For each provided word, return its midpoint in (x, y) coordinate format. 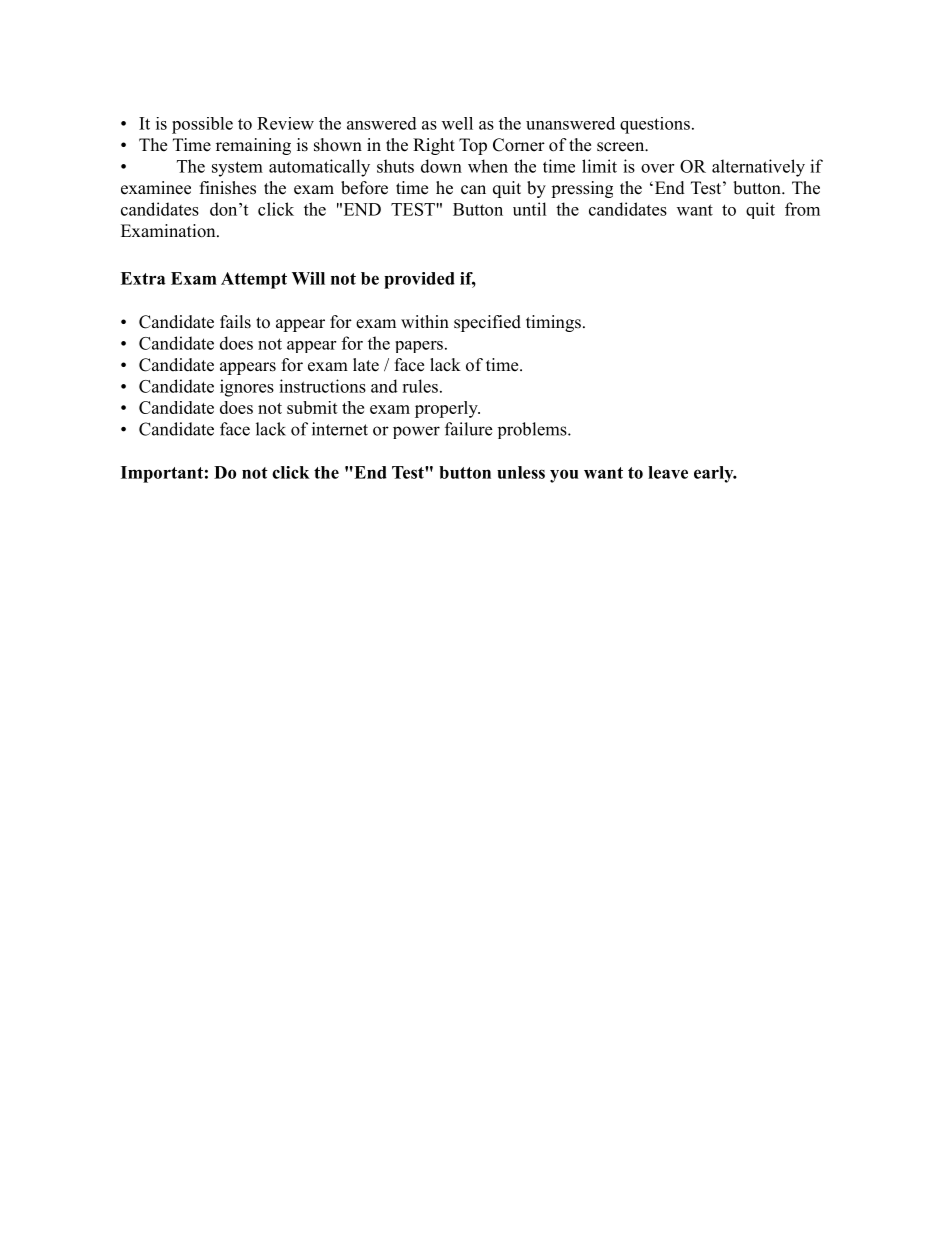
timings (553, 323)
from (802, 209)
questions (655, 125)
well (457, 123)
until (530, 209)
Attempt (254, 280)
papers (419, 347)
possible (202, 125)
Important (162, 474)
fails (235, 322)
